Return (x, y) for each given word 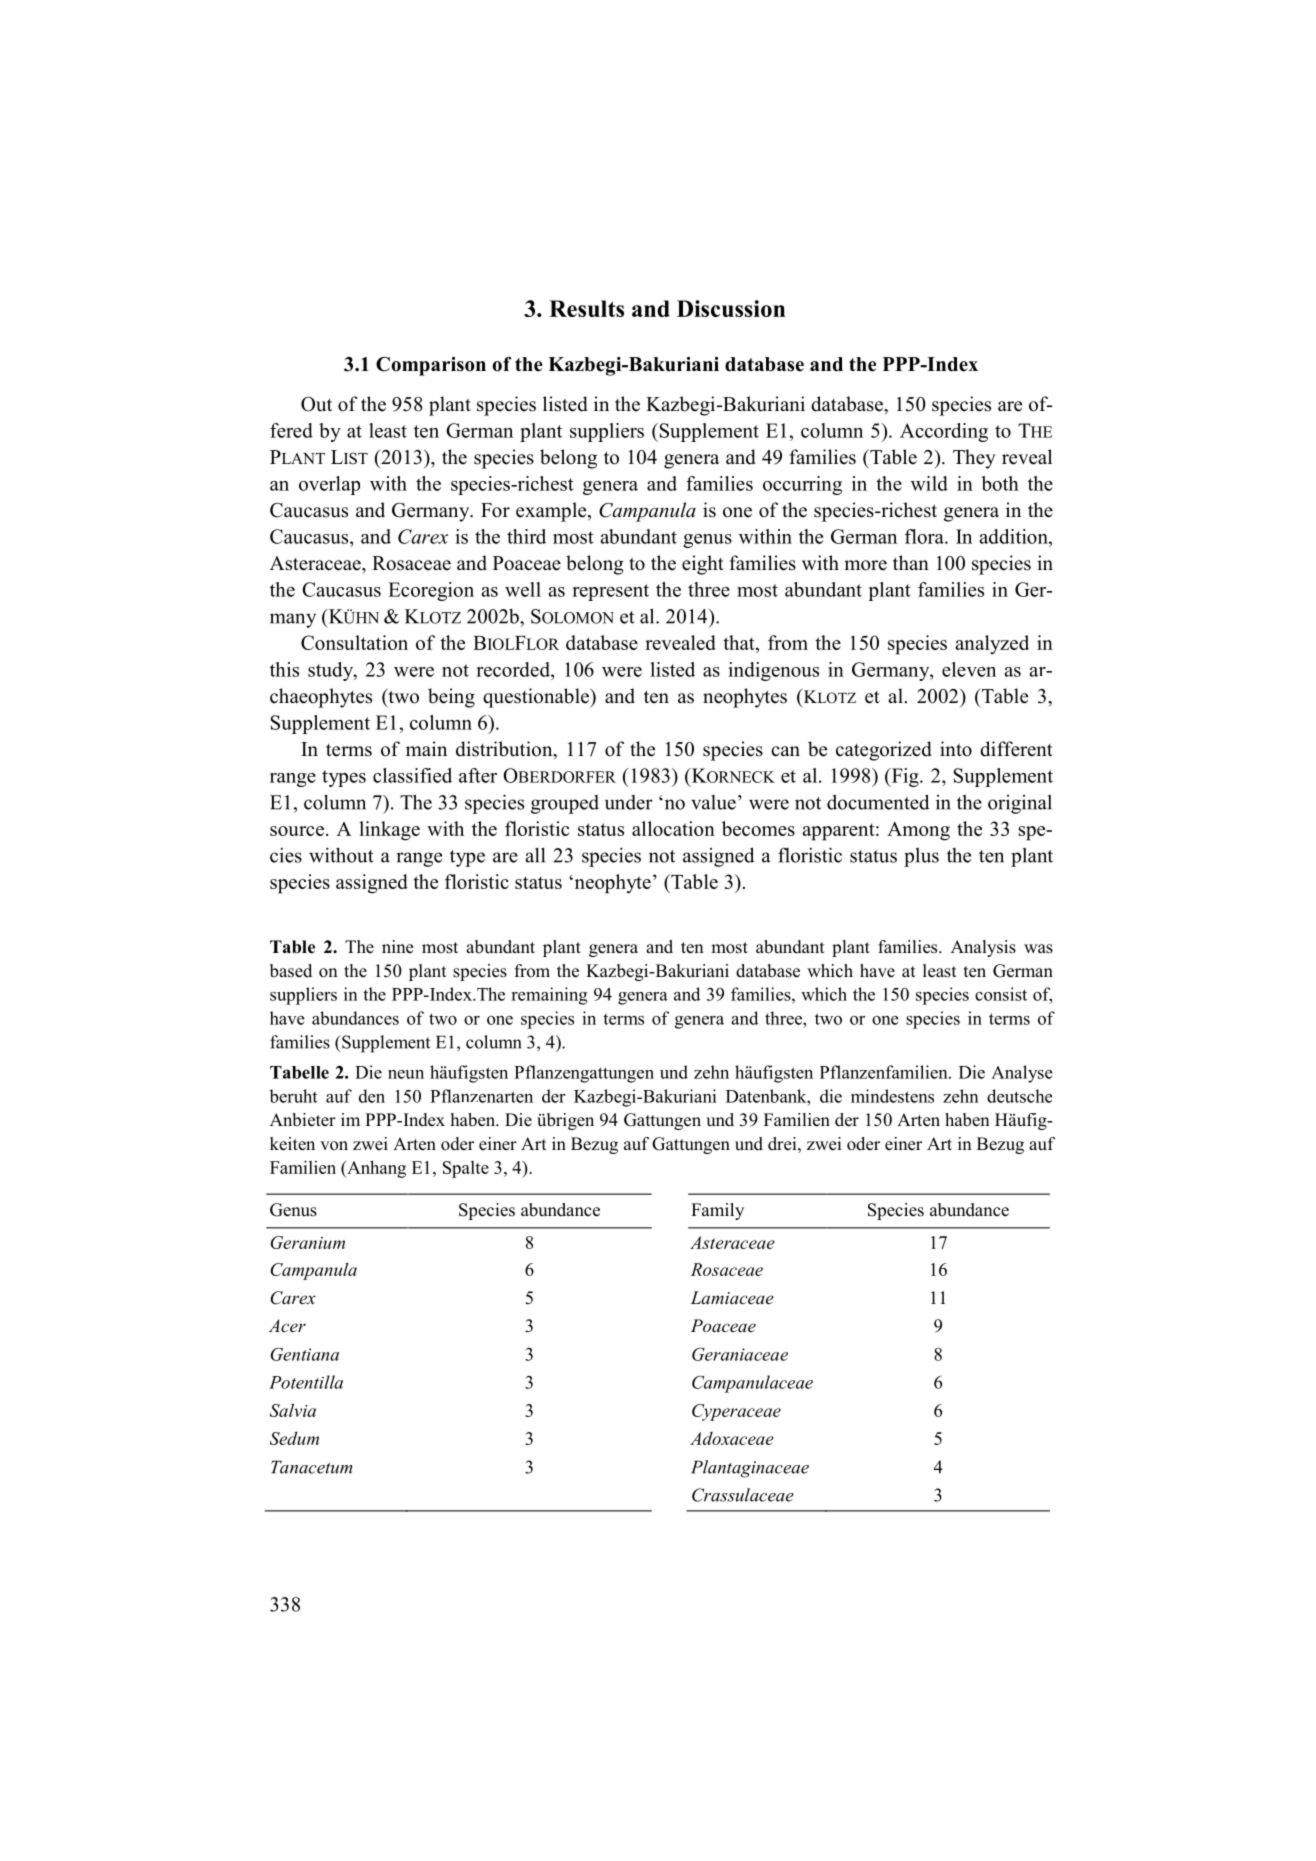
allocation (673, 828)
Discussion (731, 308)
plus (921, 857)
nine (398, 947)
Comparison (431, 366)
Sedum (294, 1438)
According (944, 432)
